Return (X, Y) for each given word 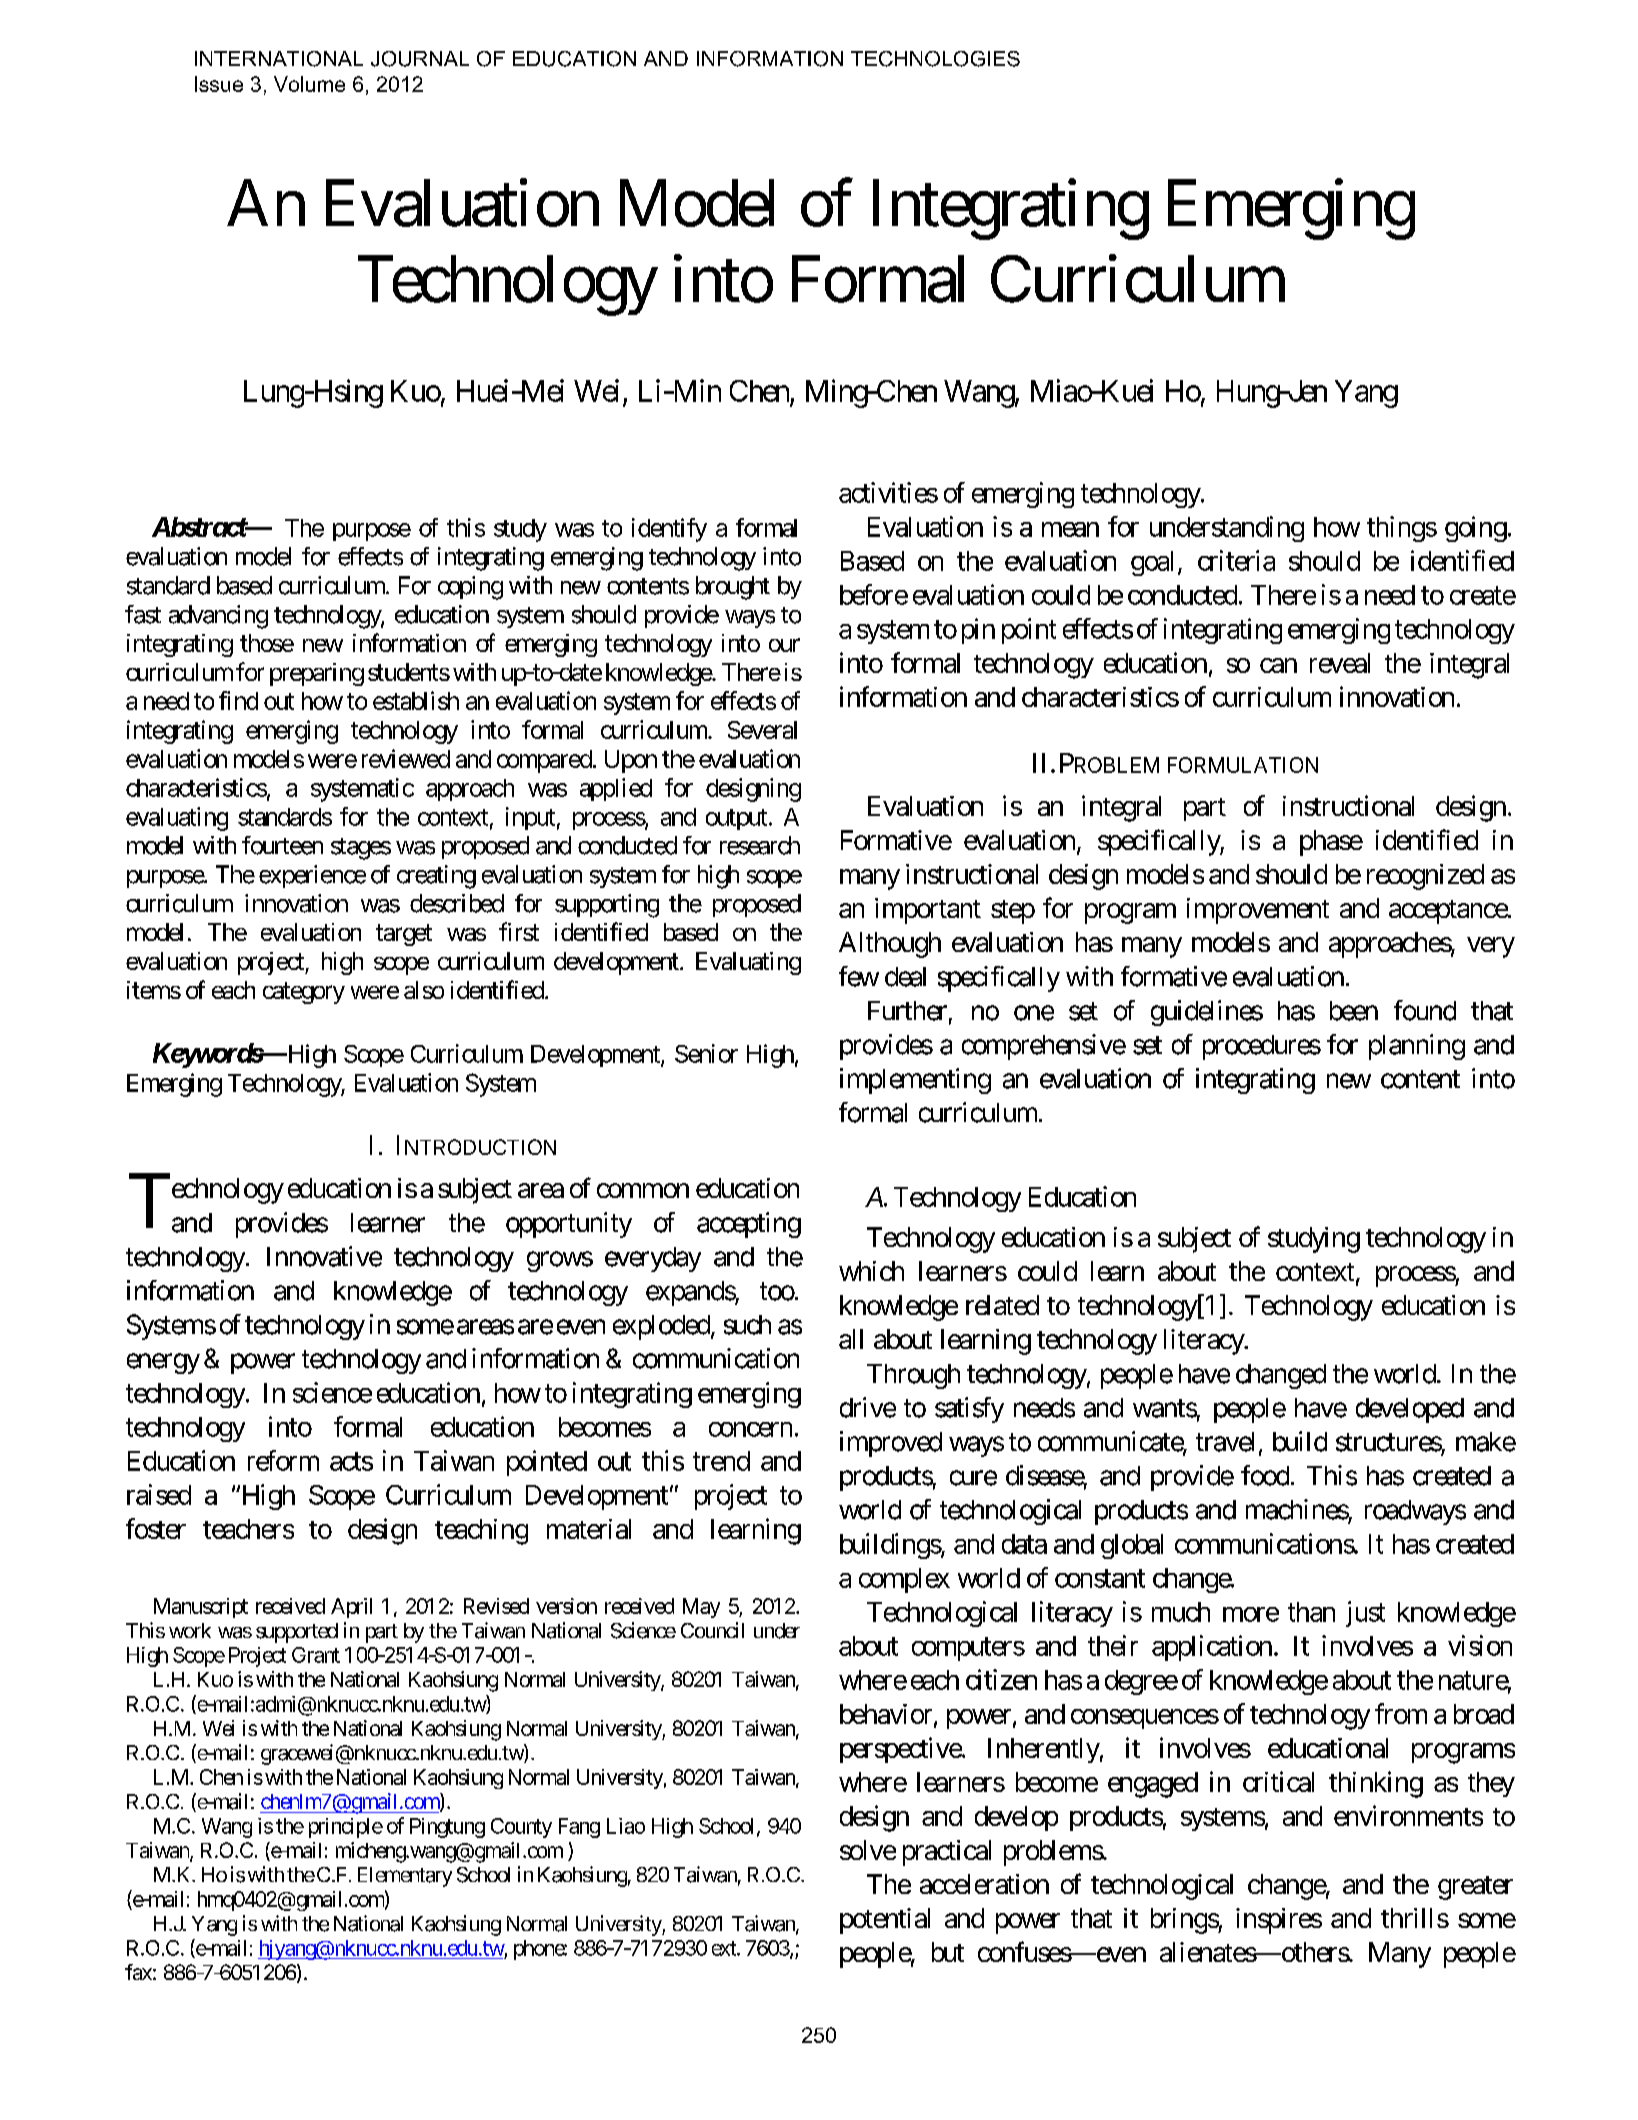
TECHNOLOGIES (935, 59)
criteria (1236, 560)
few (859, 976)
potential (885, 1921)
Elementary (405, 1877)
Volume (309, 84)
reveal (1340, 663)
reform (283, 1460)
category (304, 993)
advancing (218, 617)
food (1265, 1475)
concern (750, 1429)
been (1354, 1011)
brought (733, 588)
